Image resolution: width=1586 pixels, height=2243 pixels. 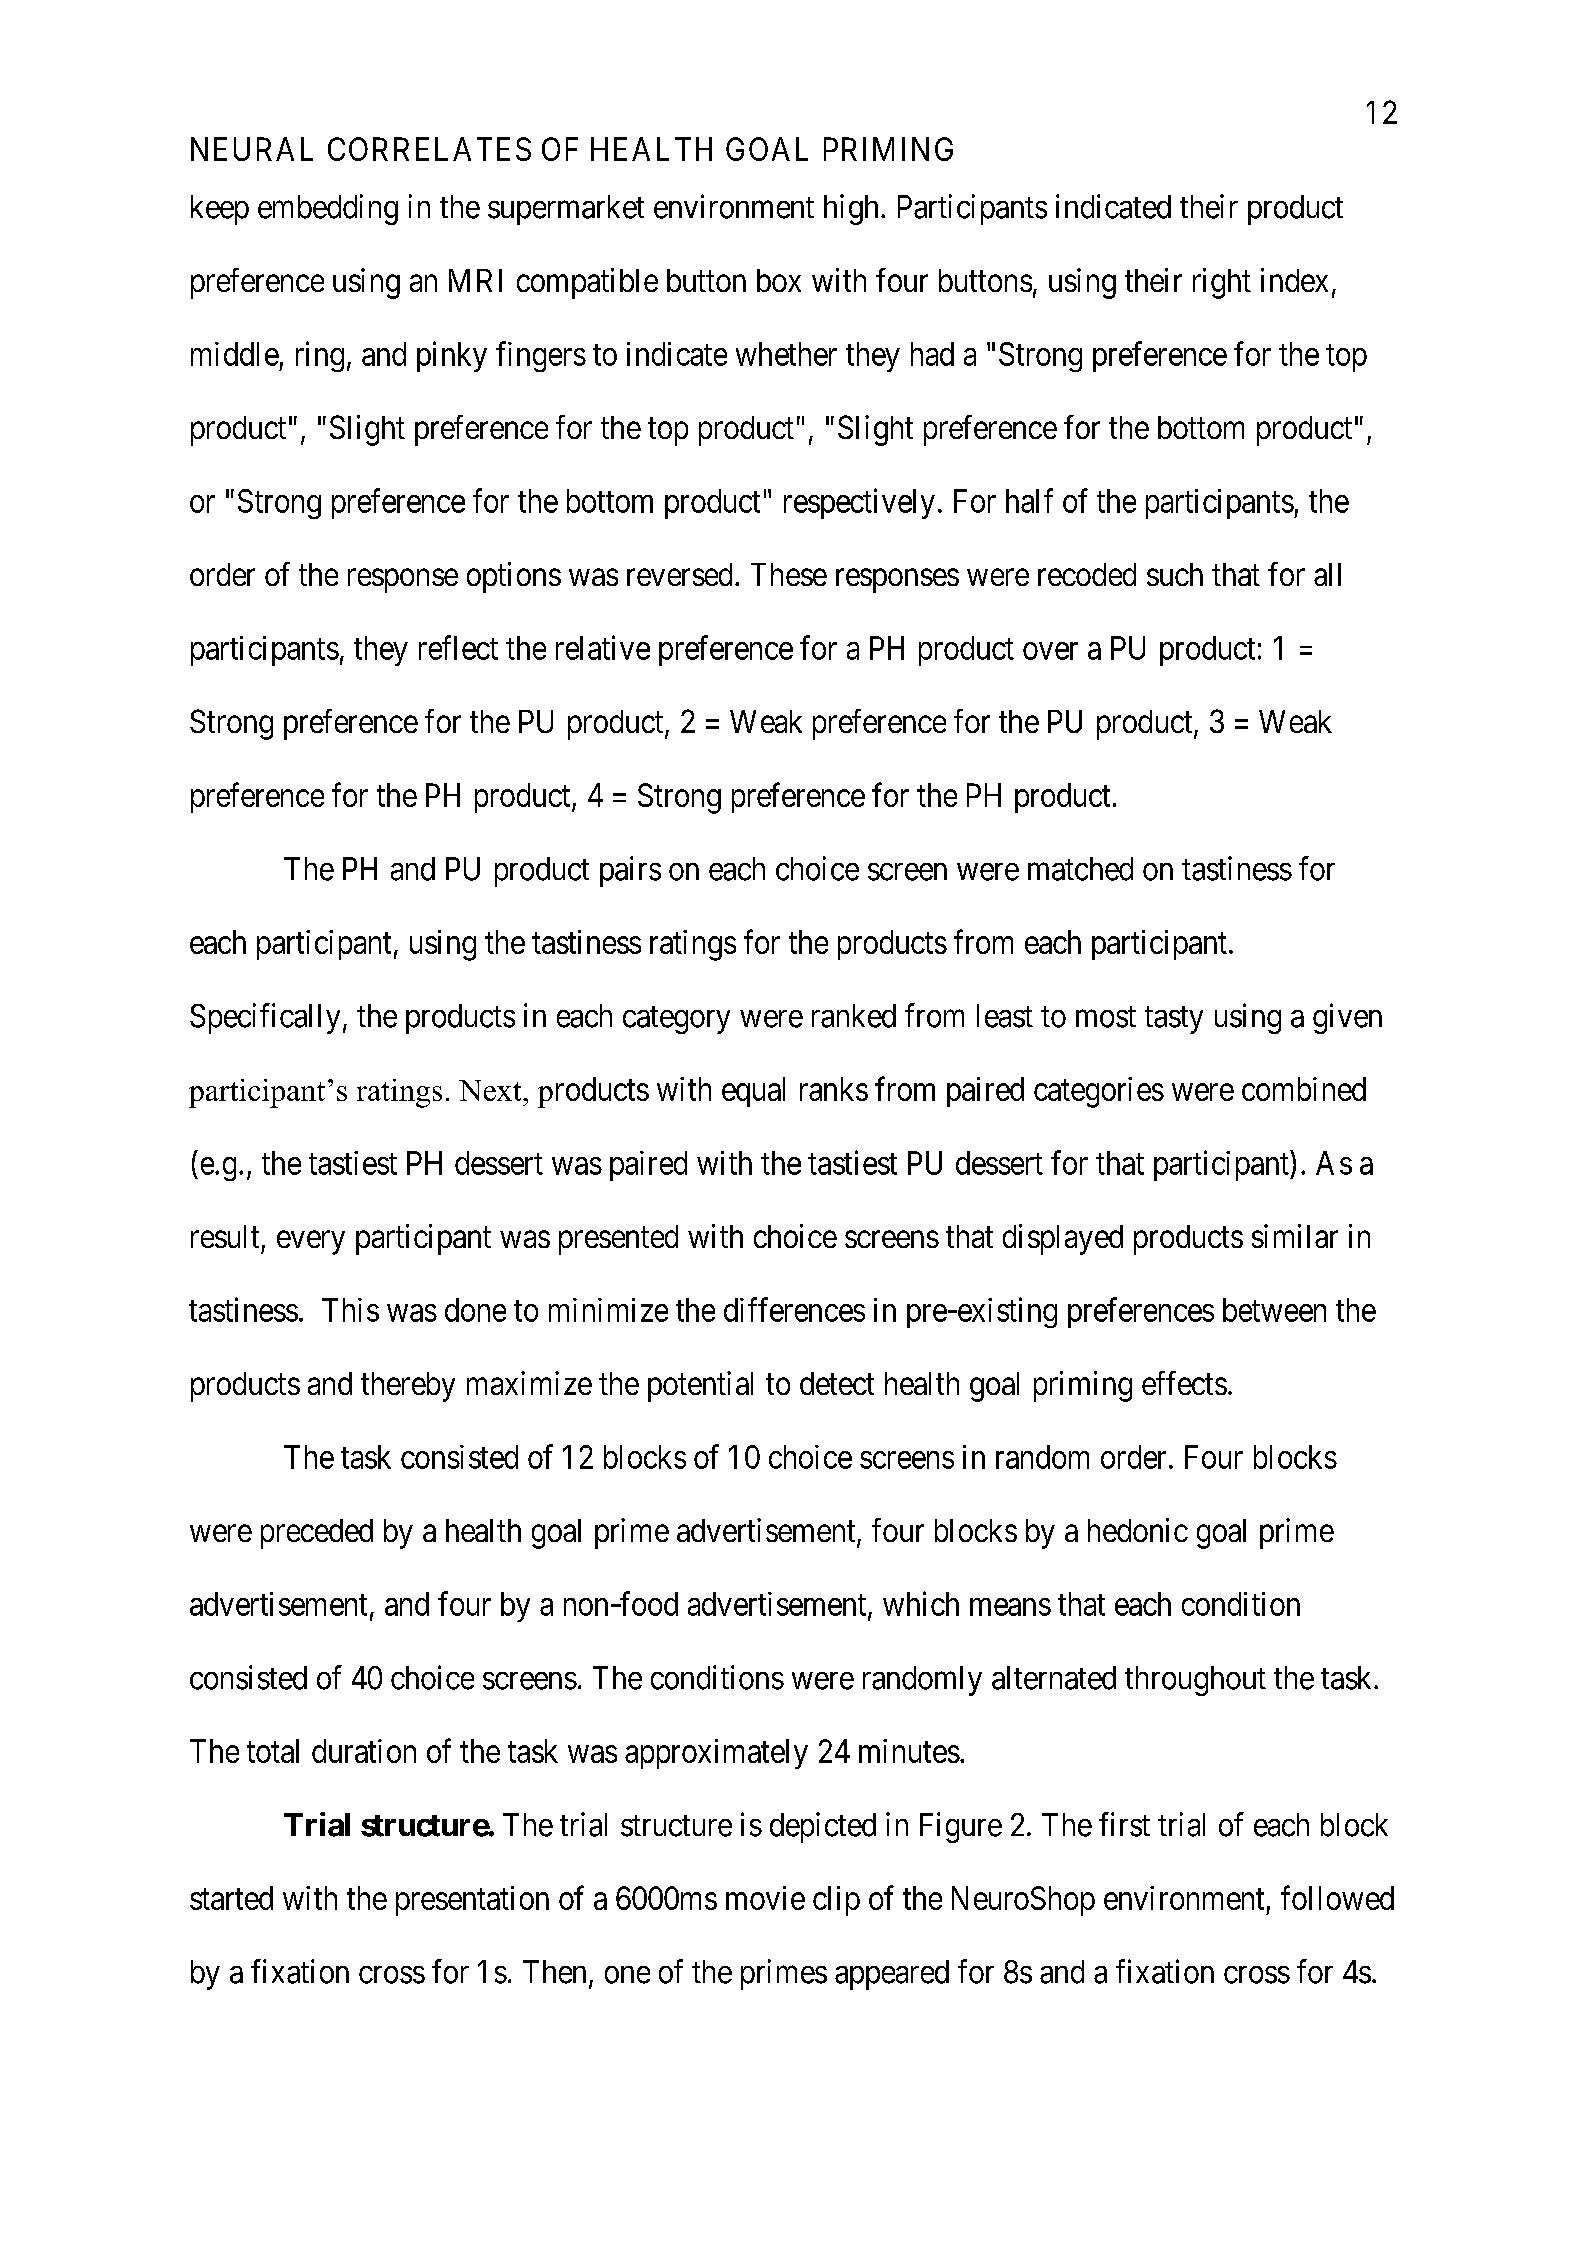 I want to click on right, so click(x=1222, y=283).
